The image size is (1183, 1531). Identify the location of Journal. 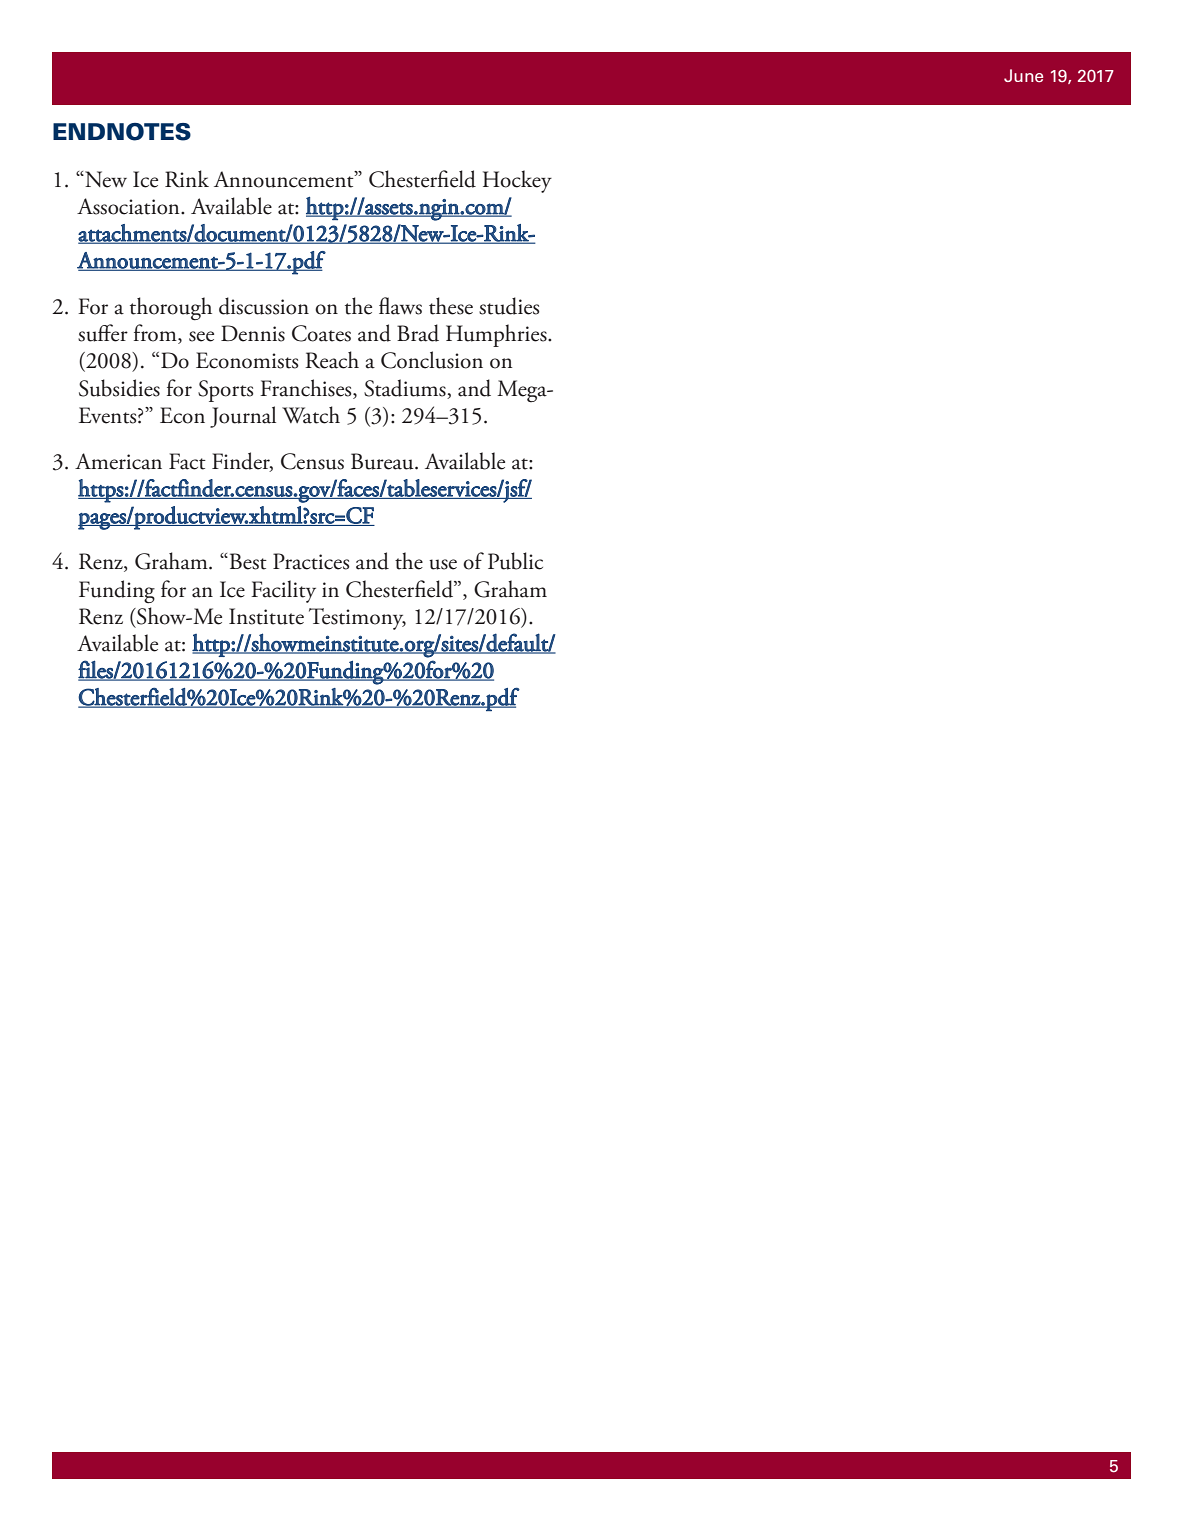
(243, 417).
